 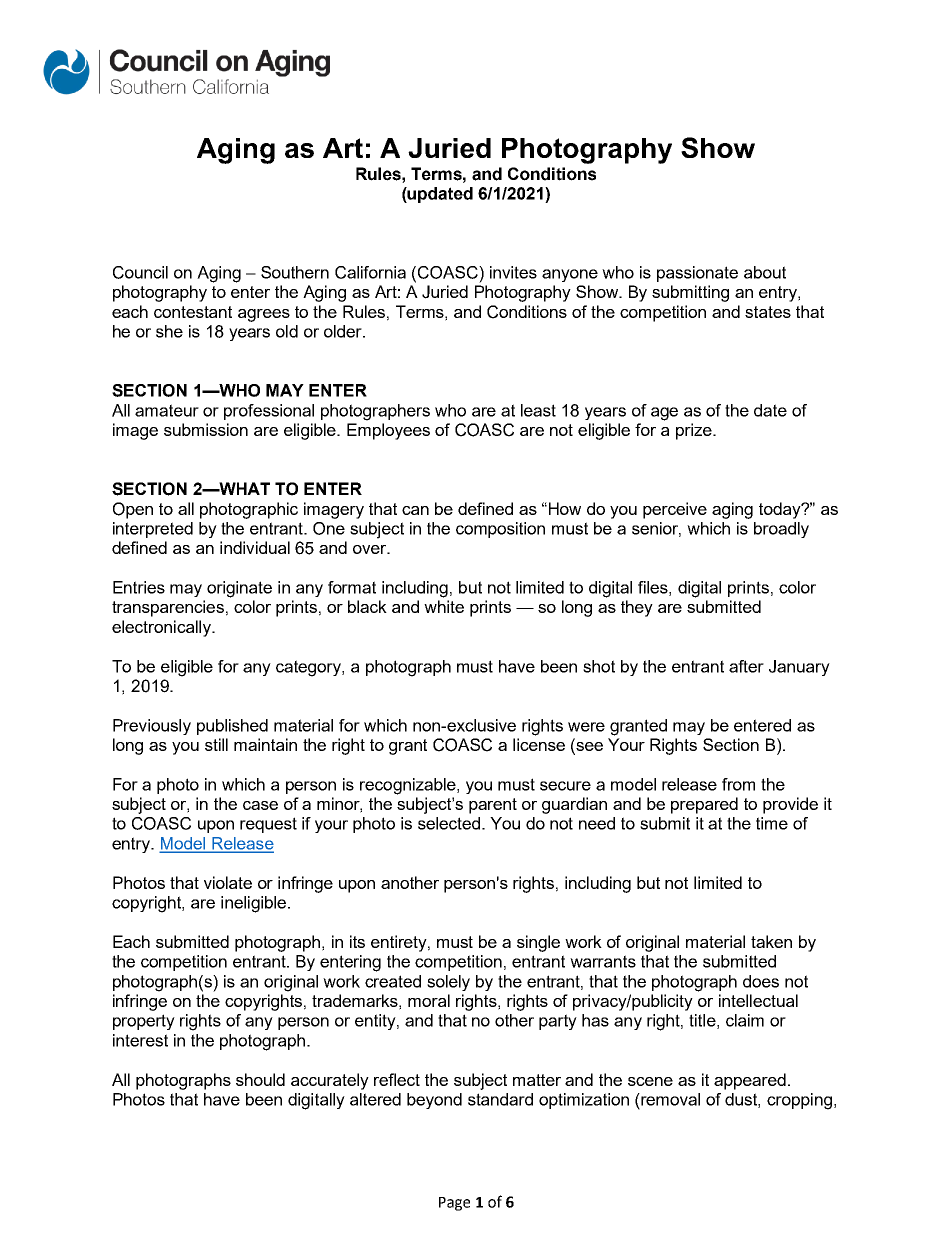 What do you see at coordinates (193, 312) in the screenshot?
I see `contestant` at bounding box center [193, 312].
